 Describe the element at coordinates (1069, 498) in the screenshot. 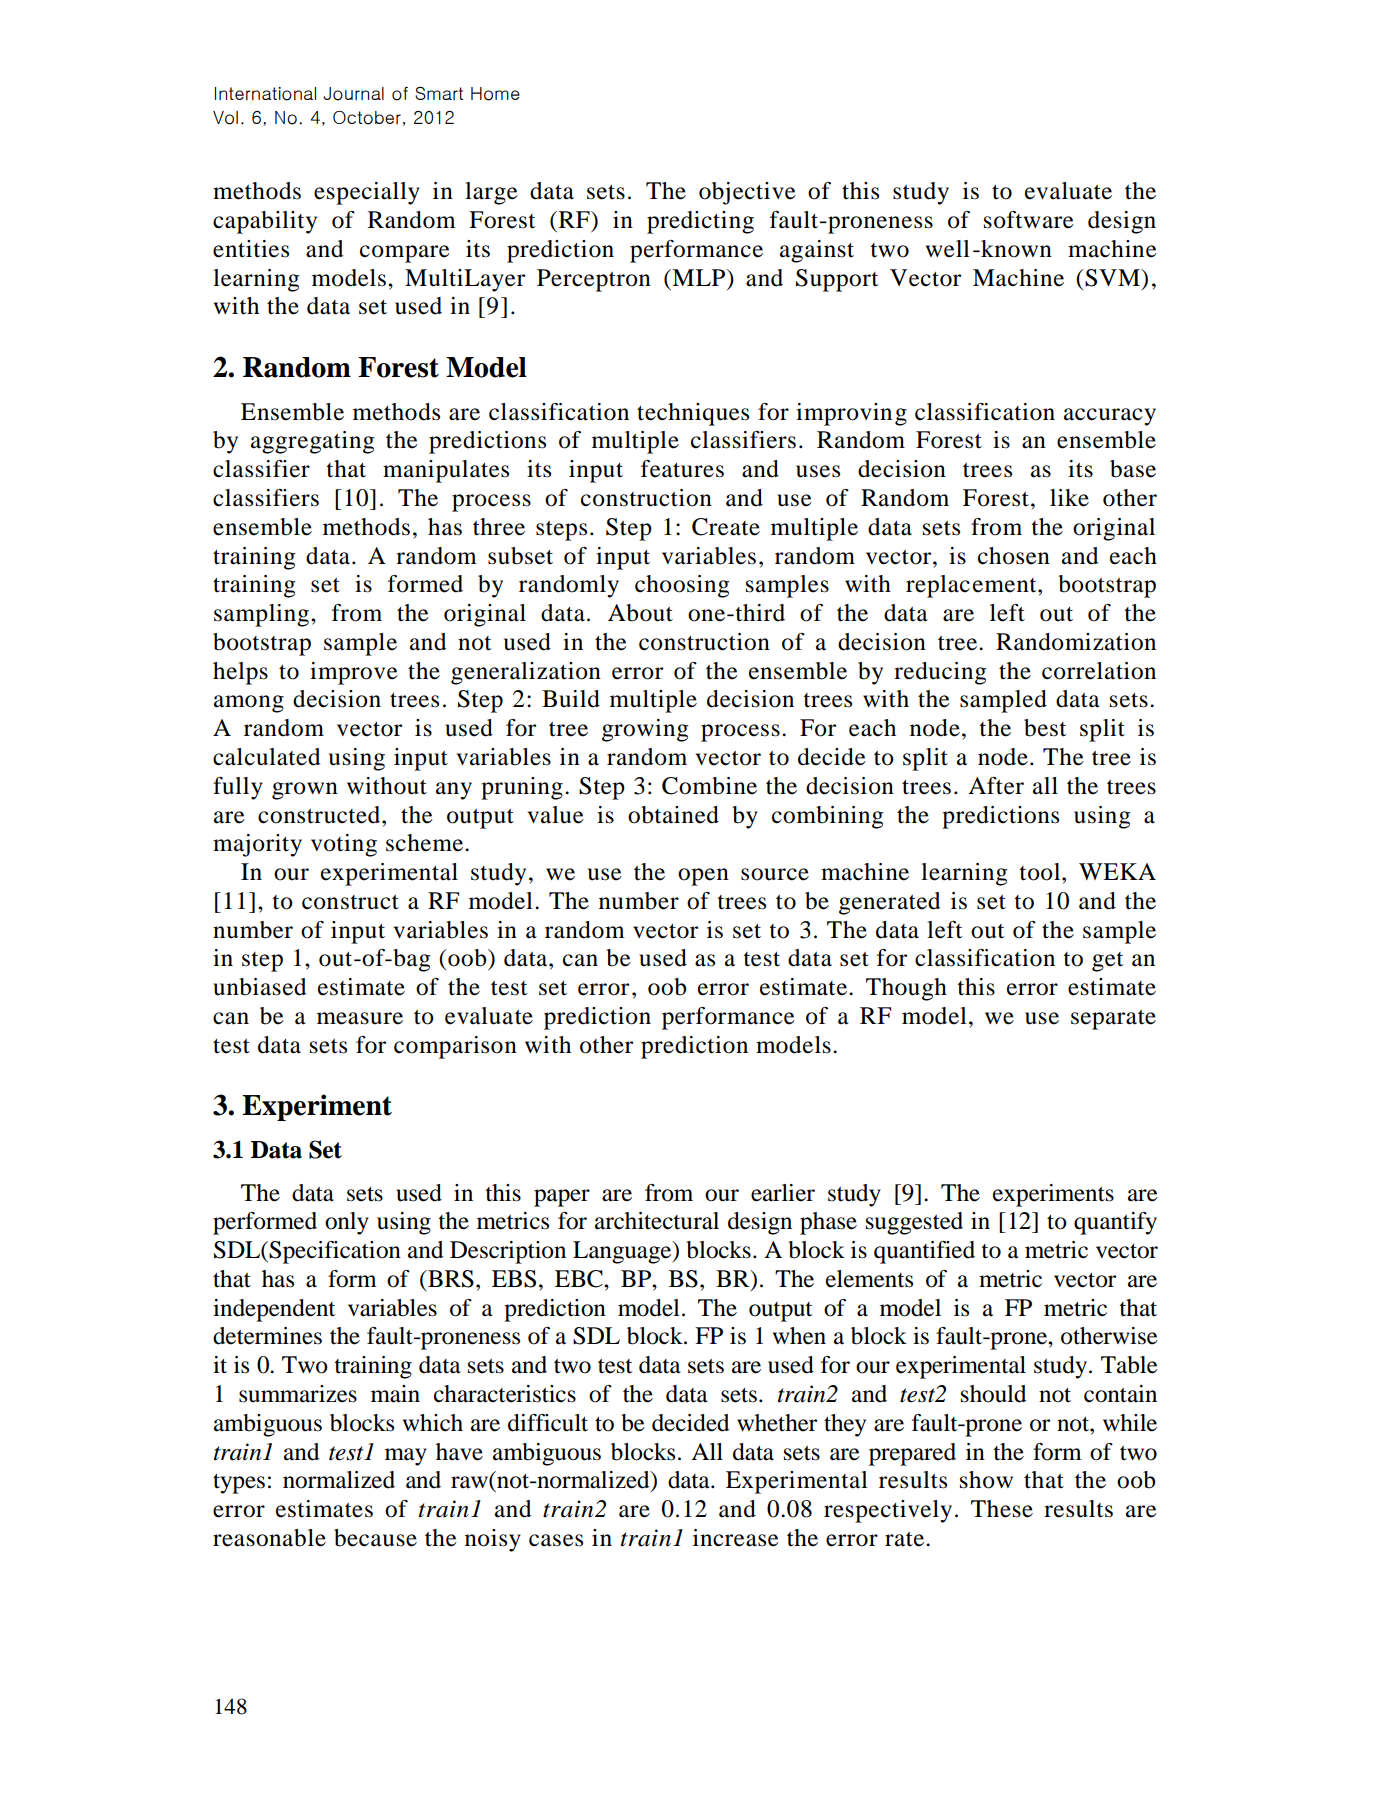

I see `like` at that location.
